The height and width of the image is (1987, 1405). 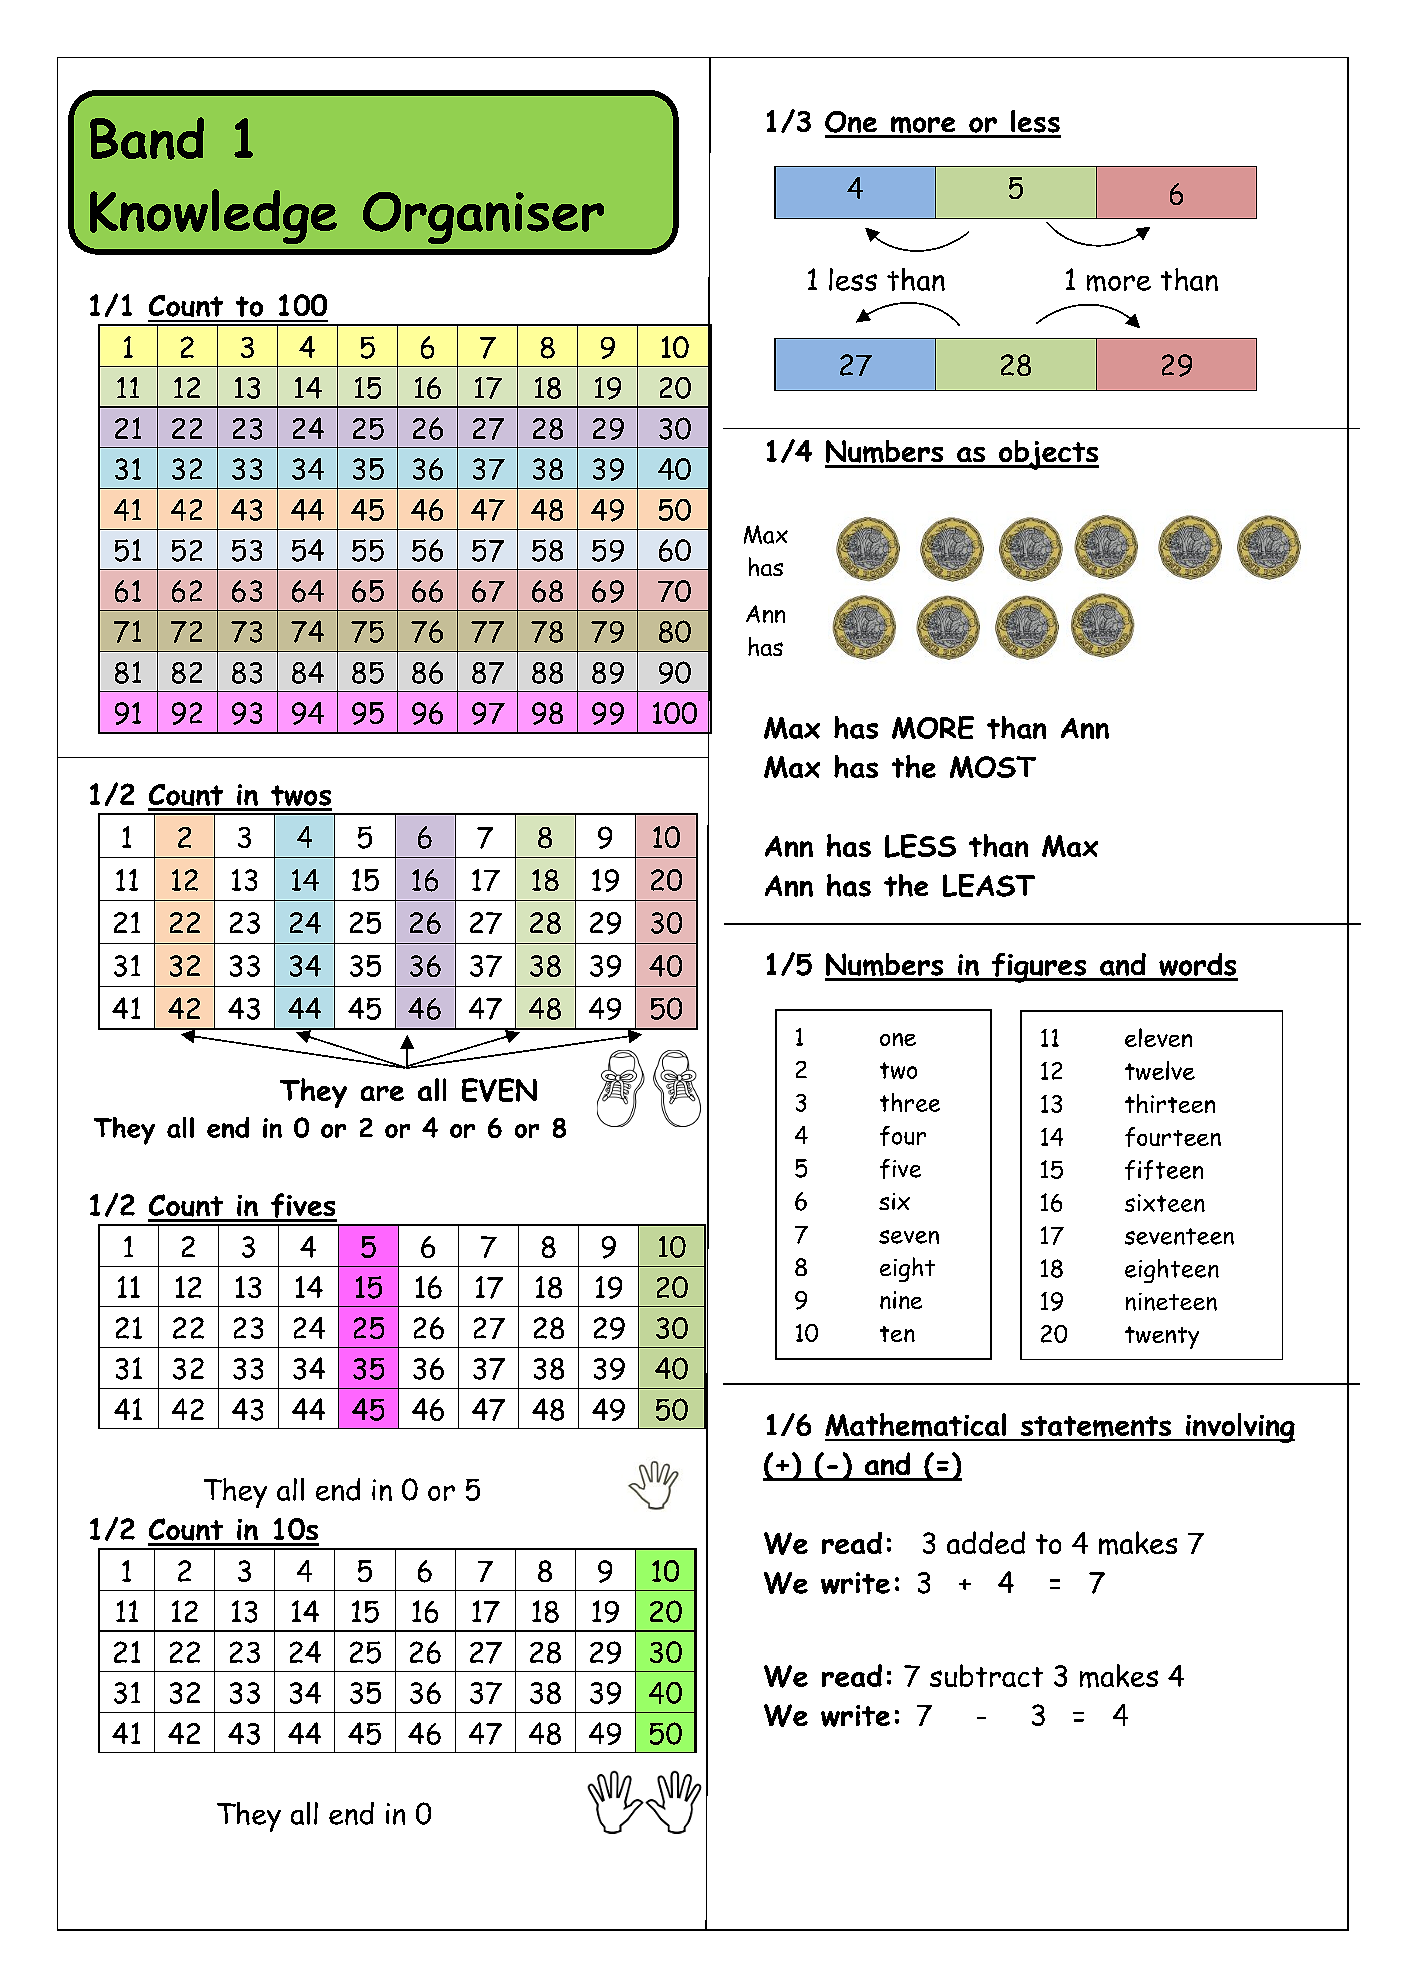 What do you see at coordinates (212, 218) in the image?
I see `Knowledge` at bounding box center [212, 218].
